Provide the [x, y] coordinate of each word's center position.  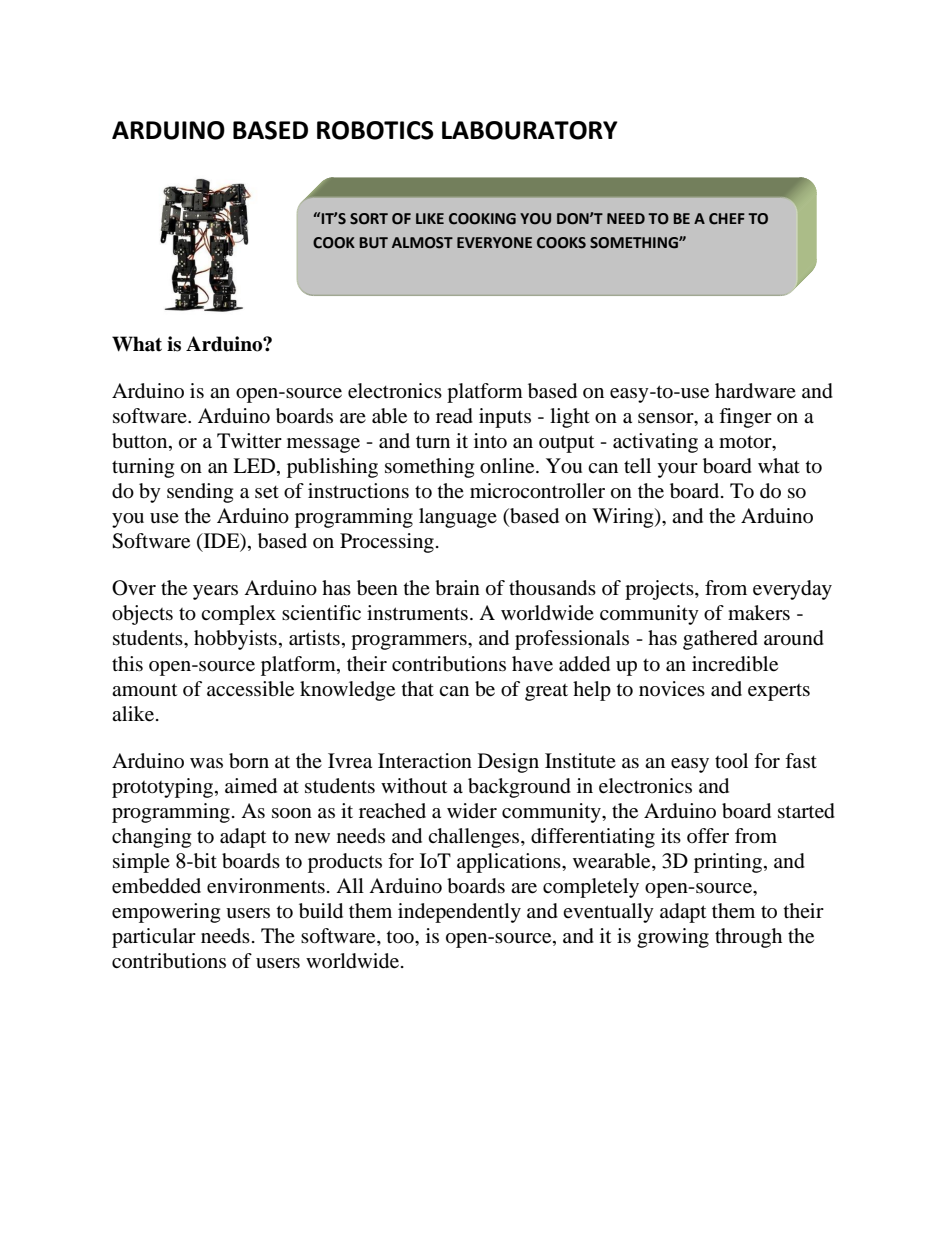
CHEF [727, 219]
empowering [166, 913]
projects [660, 590]
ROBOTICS [375, 130]
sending [200, 493]
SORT [369, 219]
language [458, 518]
